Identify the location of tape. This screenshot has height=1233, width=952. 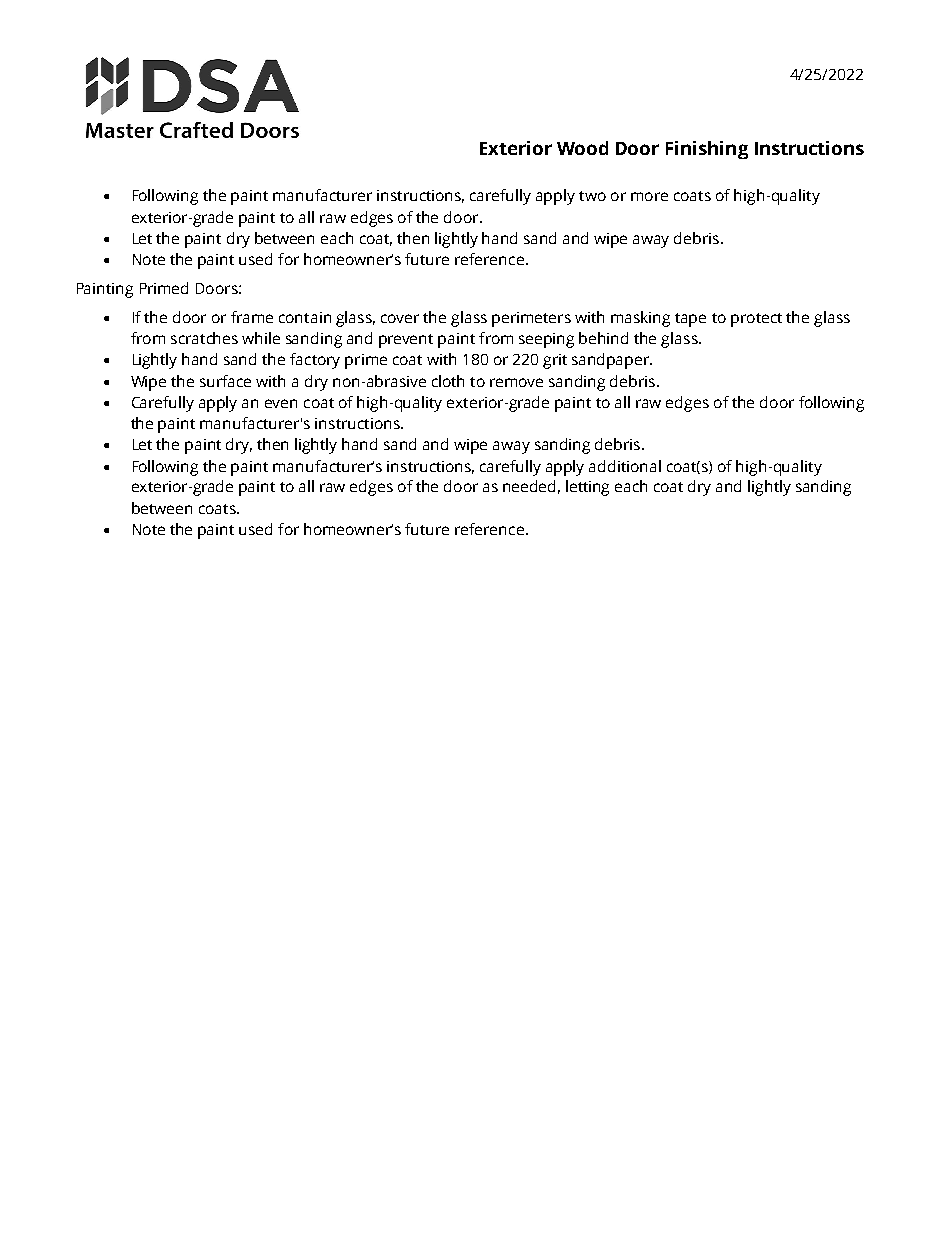
(690, 320).
